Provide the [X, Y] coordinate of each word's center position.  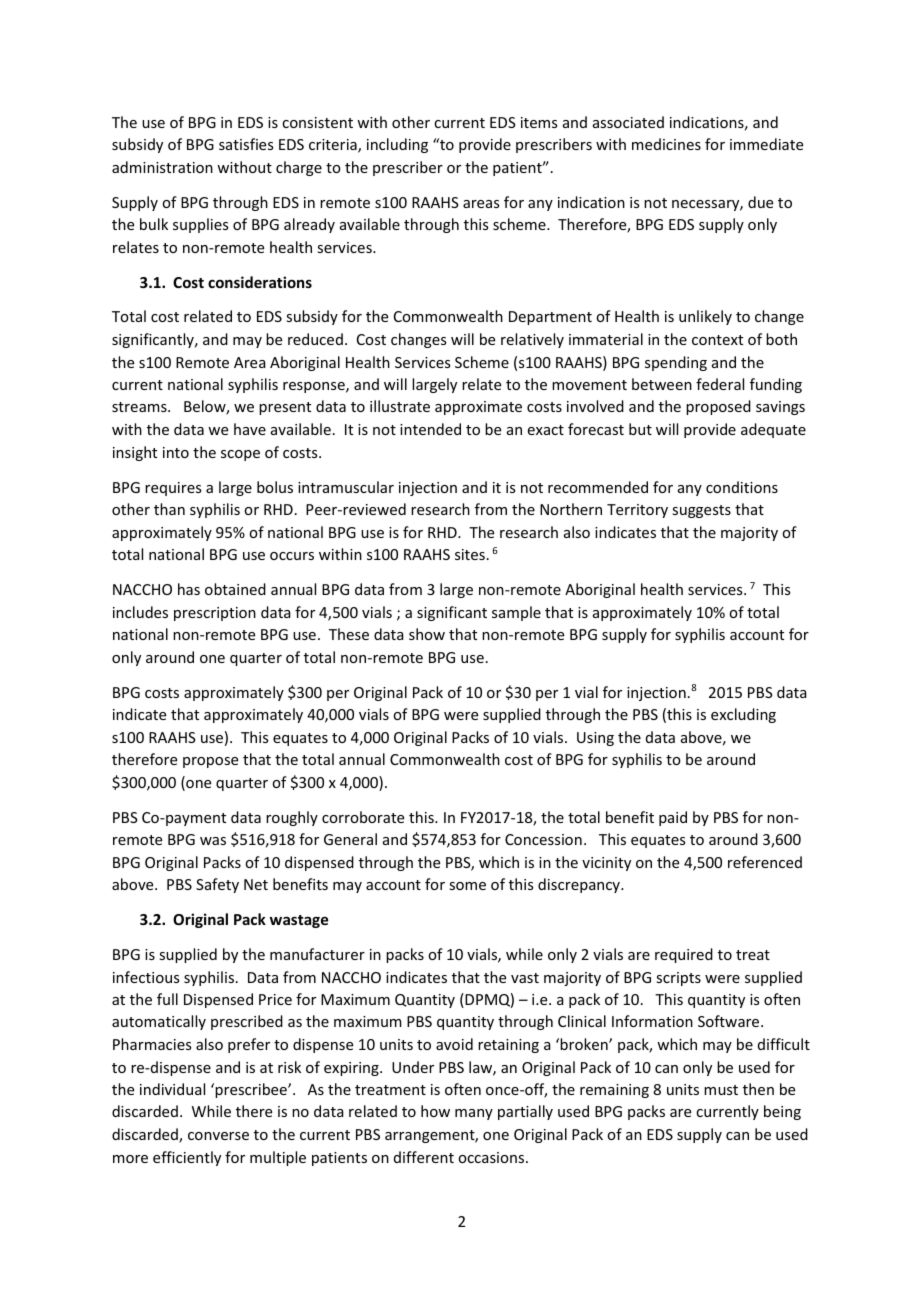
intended [430, 429]
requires [173, 489]
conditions [742, 487]
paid [673, 818]
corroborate [363, 817]
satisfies [246, 144]
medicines [666, 144]
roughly [292, 818]
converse [218, 1136]
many [474, 1114]
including [397, 145]
